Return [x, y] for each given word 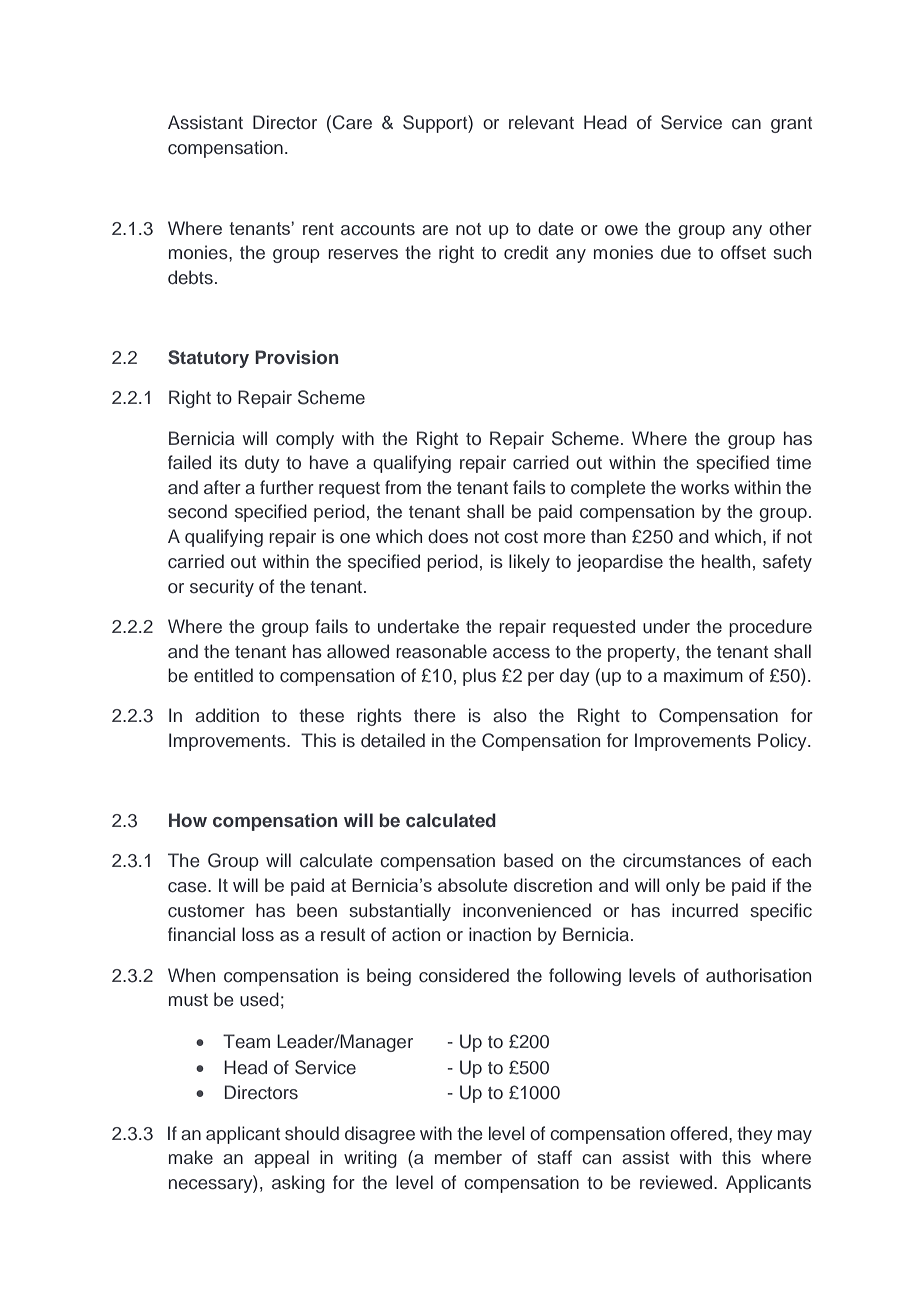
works [705, 487]
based [528, 860]
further [287, 487]
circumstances [682, 860]
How [188, 820]
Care [352, 122]
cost [521, 537]
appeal [281, 1159]
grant [791, 125]
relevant [541, 122]
